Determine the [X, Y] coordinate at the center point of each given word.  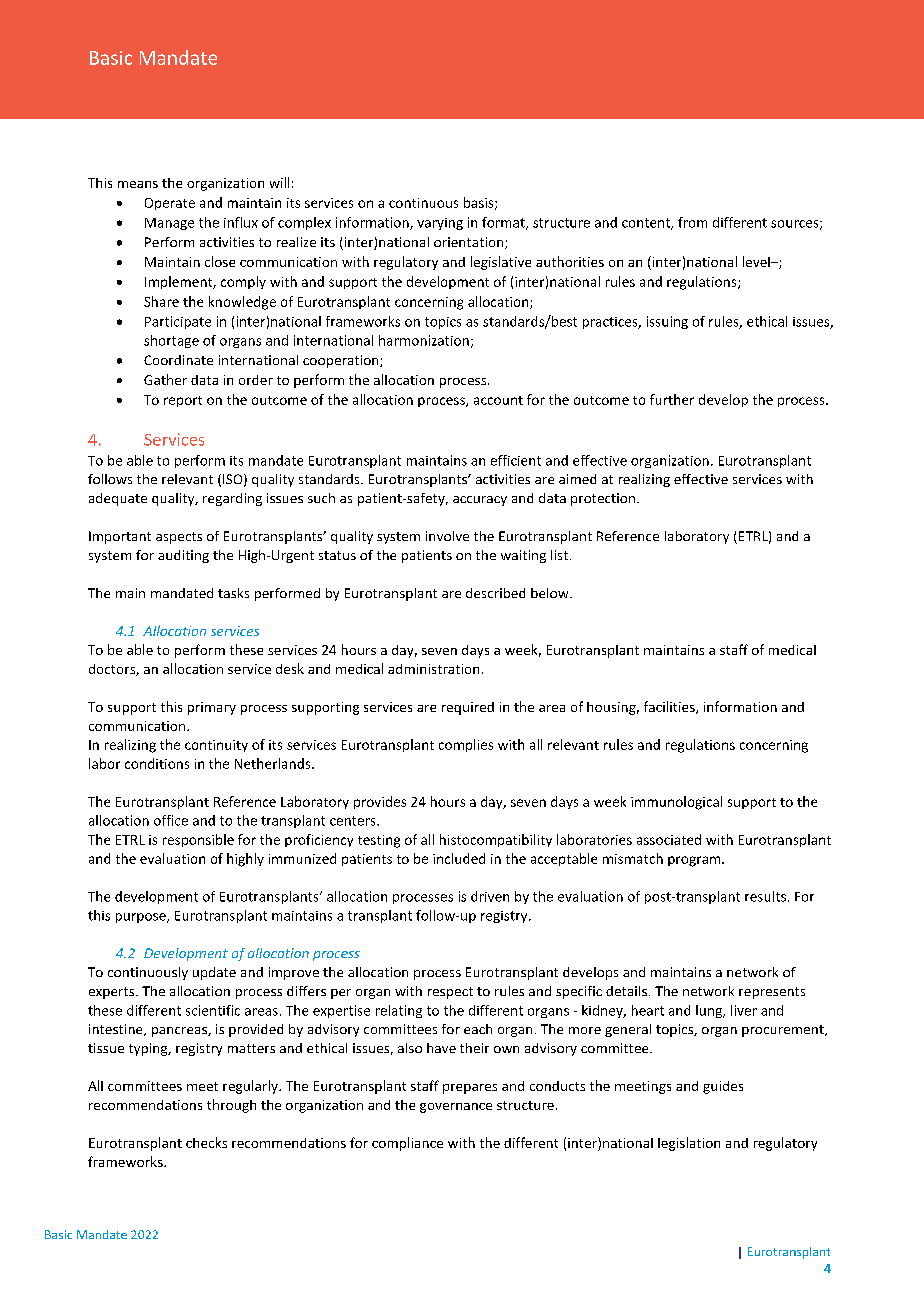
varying [440, 224]
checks [206, 1142]
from [692, 222]
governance [456, 1108]
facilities [670, 707]
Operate [170, 204]
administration [433, 669]
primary [212, 708]
